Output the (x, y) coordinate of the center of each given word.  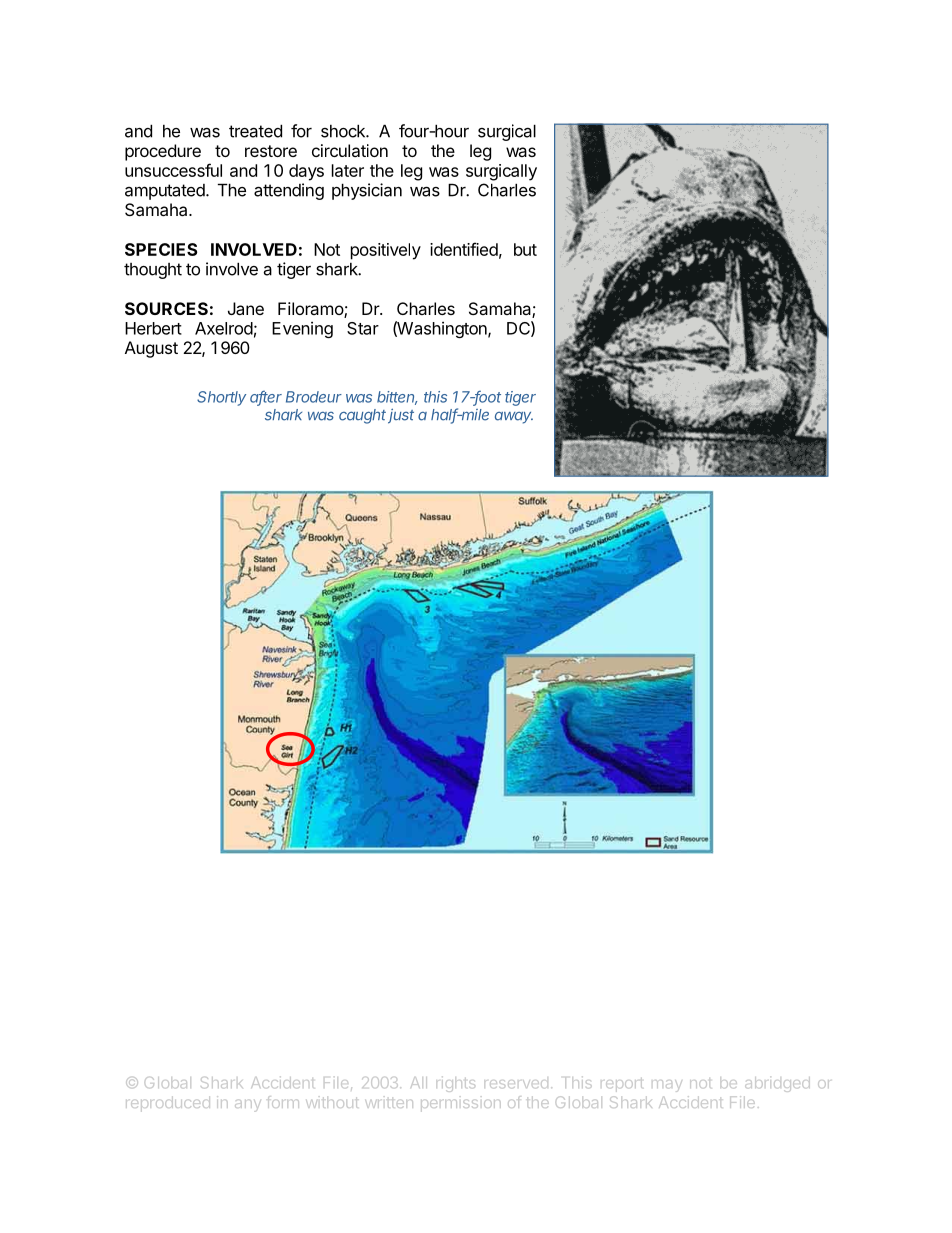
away (514, 418)
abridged (777, 1084)
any (248, 1106)
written (389, 1102)
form (283, 1102)
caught (362, 416)
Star (363, 328)
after (266, 398)
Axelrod (224, 328)
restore (271, 151)
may (667, 1086)
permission (461, 1104)
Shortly (221, 398)
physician (367, 191)
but (525, 249)
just (401, 416)
